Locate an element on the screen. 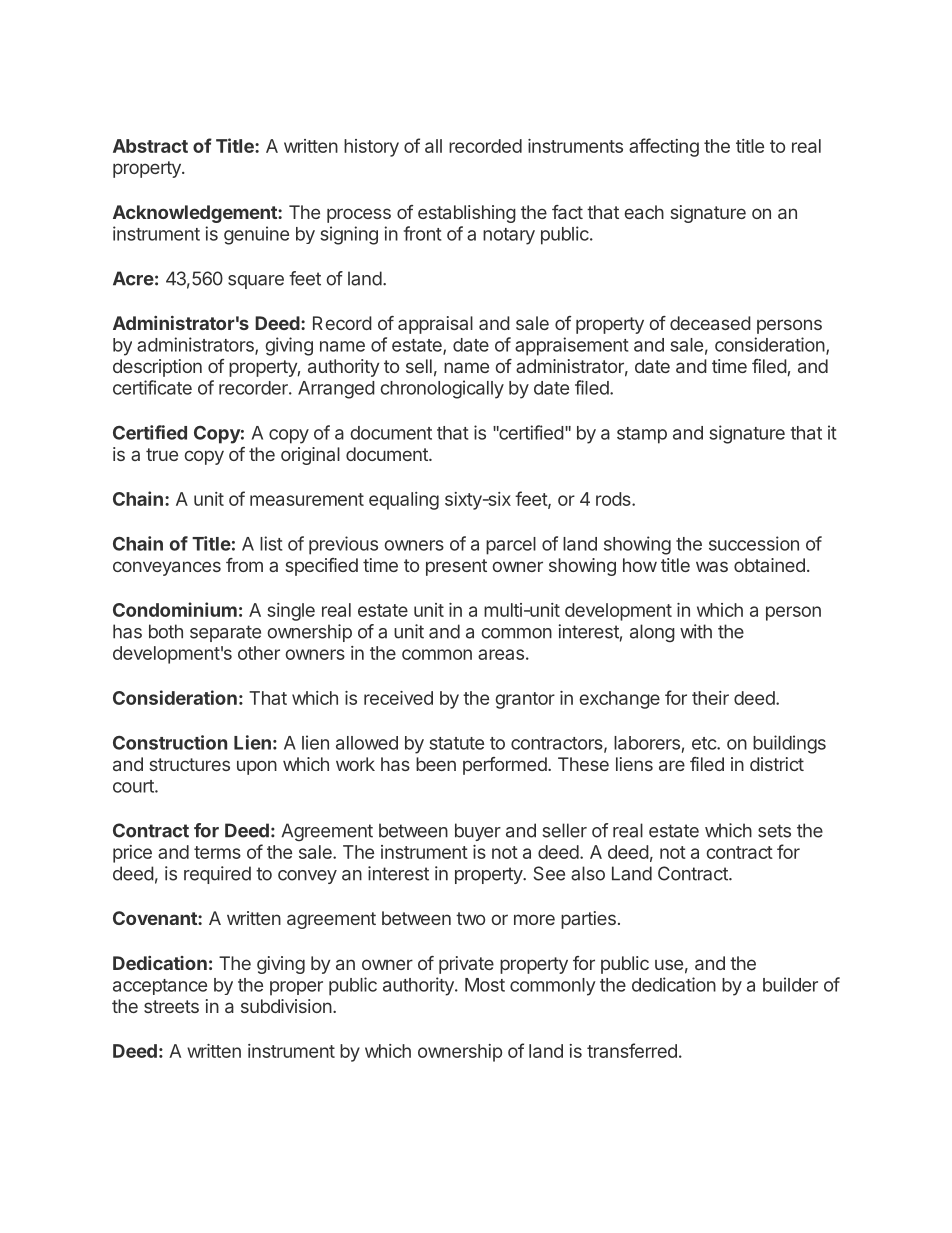 Image resolution: width=952 pixels, height=1233 pixels. list is located at coordinates (271, 543).
